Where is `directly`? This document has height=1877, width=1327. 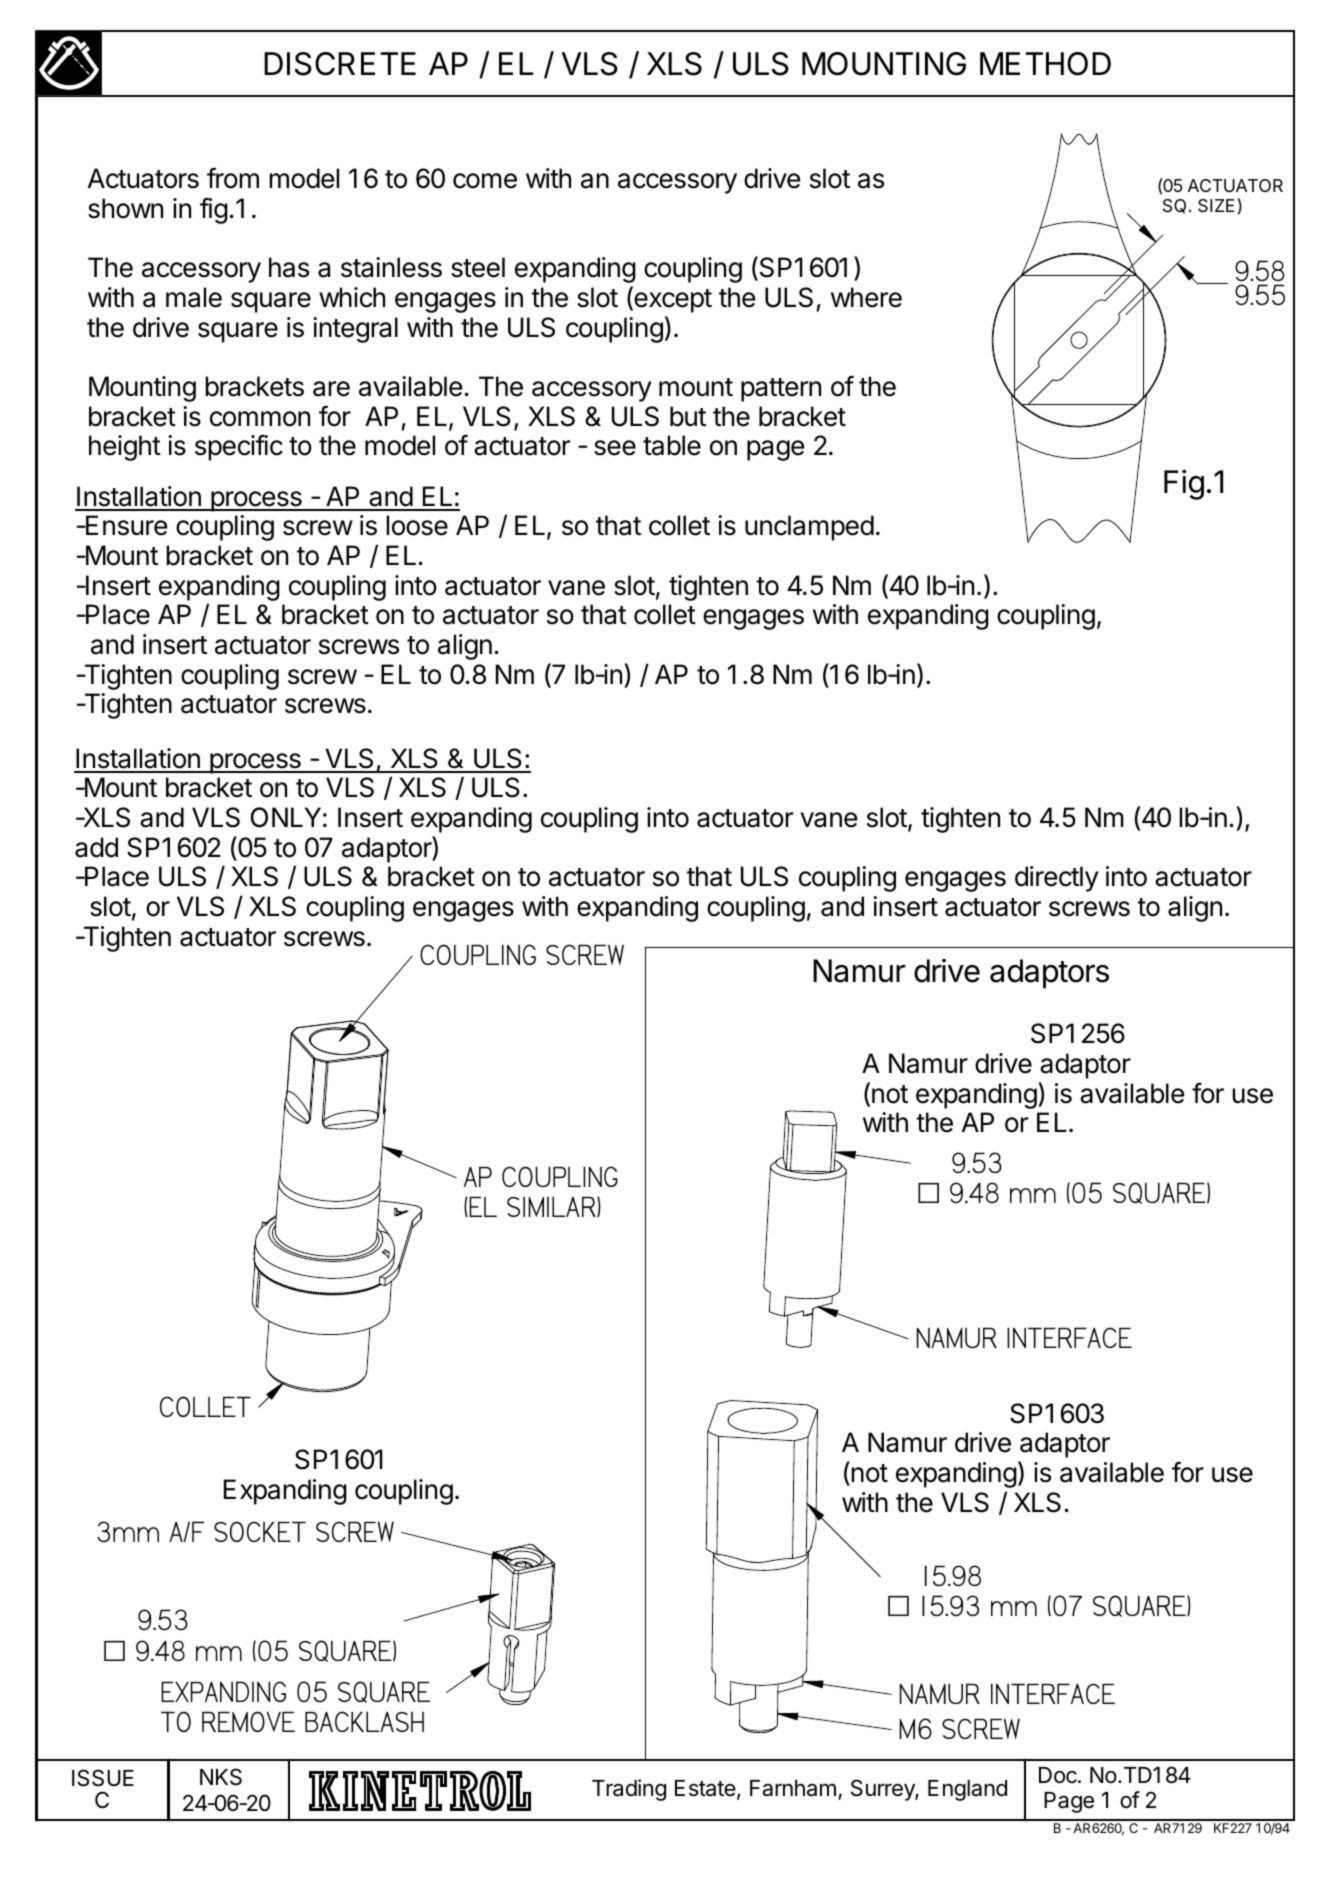
directly is located at coordinates (1057, 879).
